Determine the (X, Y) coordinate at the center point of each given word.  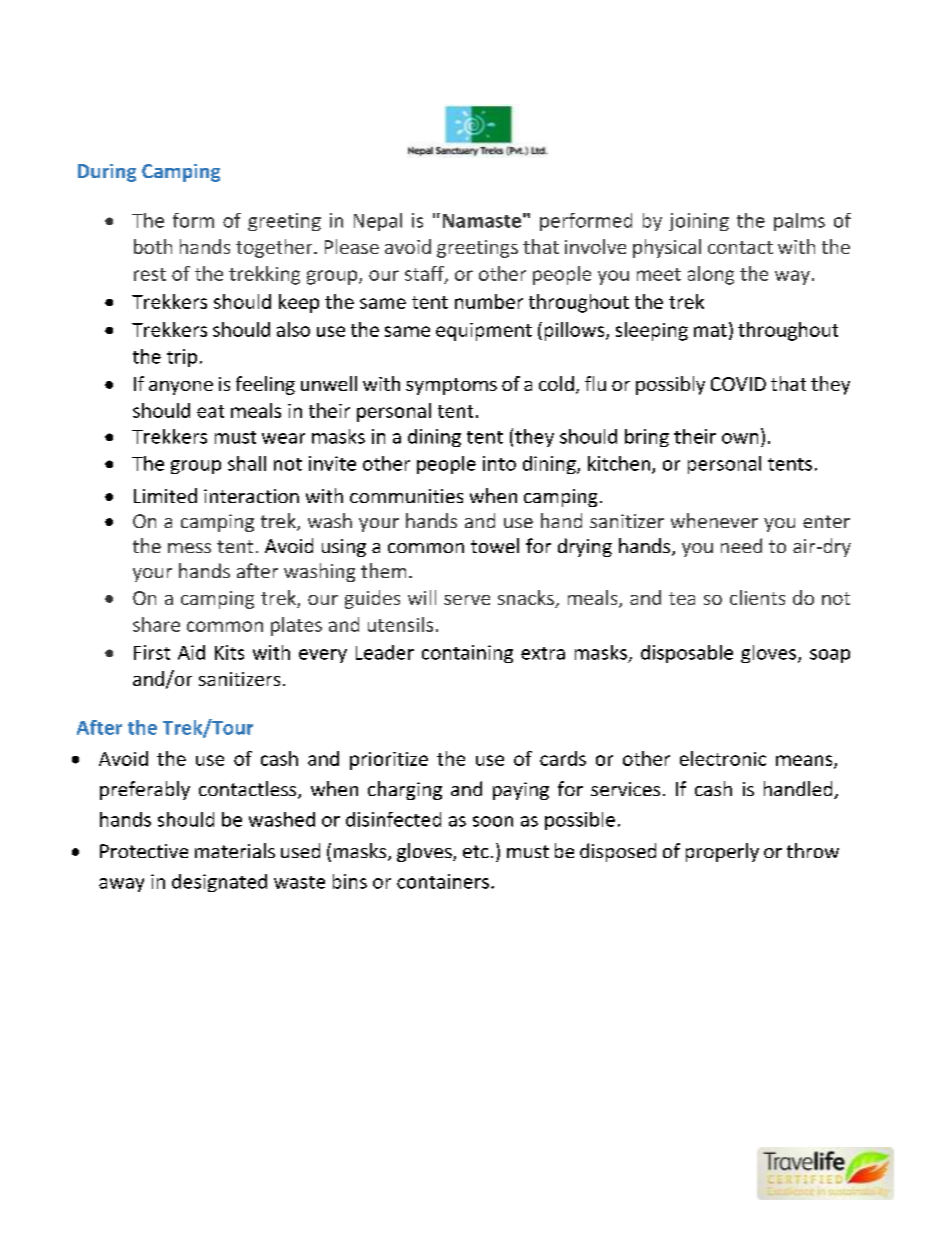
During (107, 173)
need (741, 545)
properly (722, 852)
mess (189, 548)
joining (699, 222)
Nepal (378, 222)
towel (495, 545)
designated (219, 883)
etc (476, 851)
